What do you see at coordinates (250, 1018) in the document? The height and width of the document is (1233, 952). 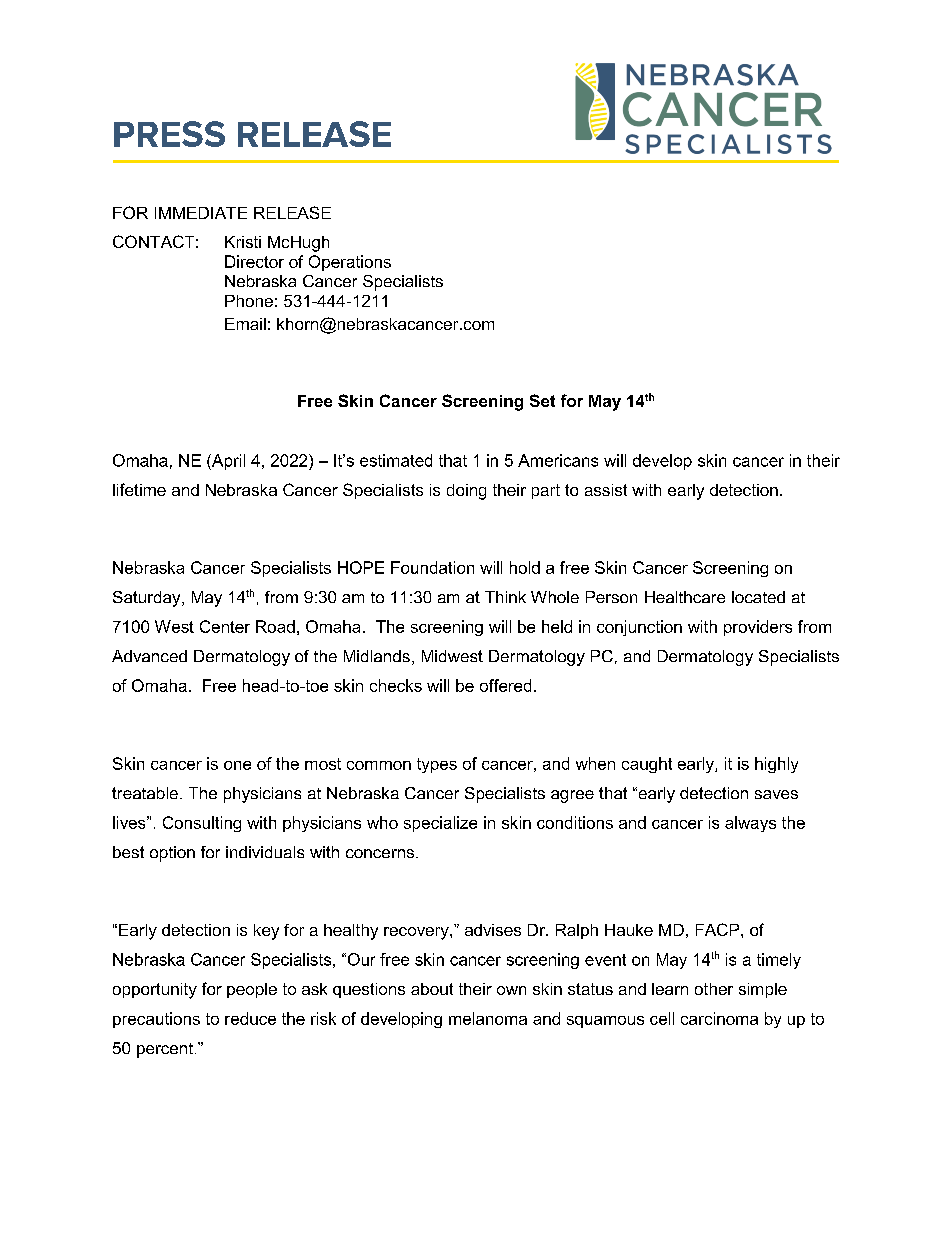 I see `reduce` at bounding box center [250, 1018].
